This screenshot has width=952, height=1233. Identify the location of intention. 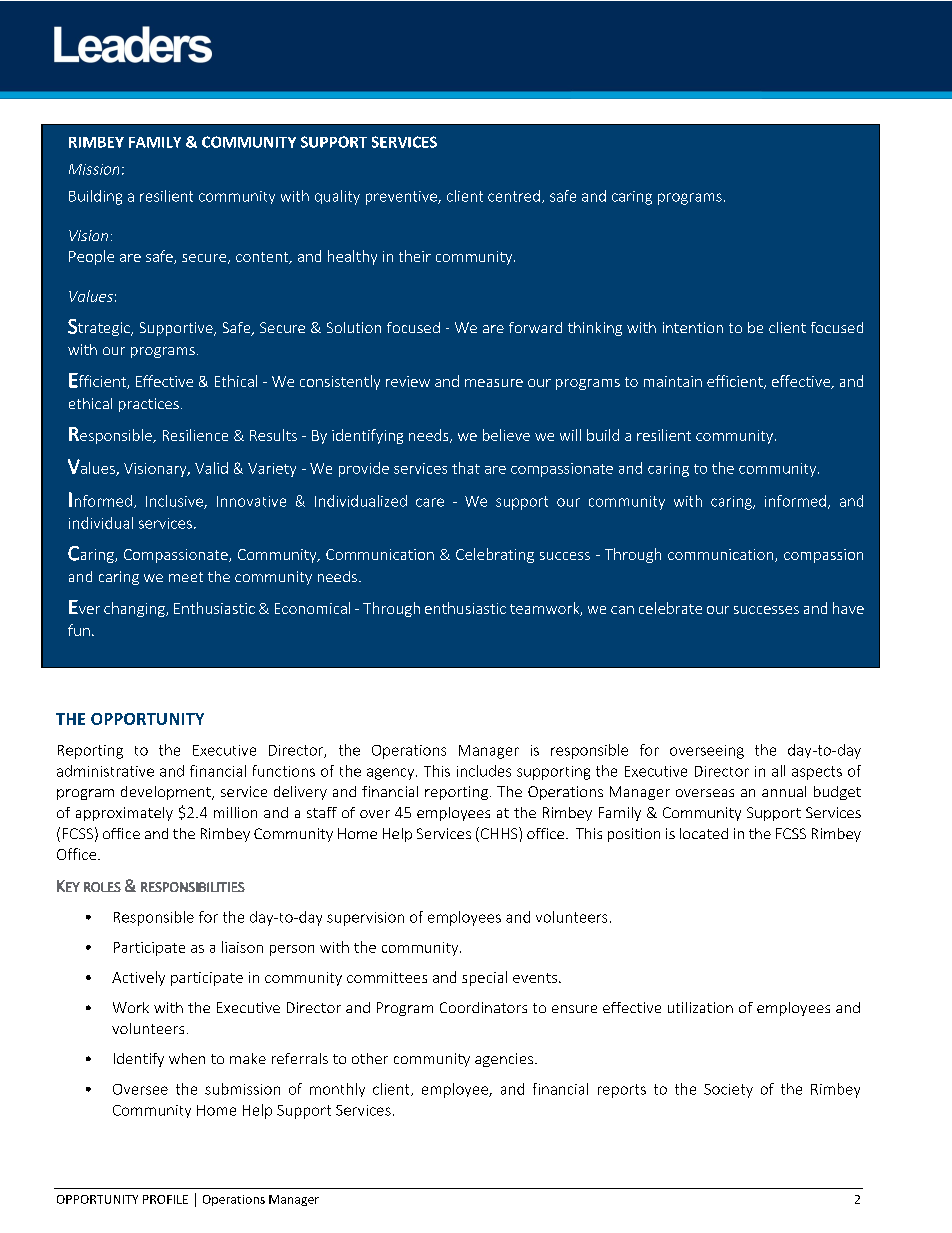
(693, 327).
